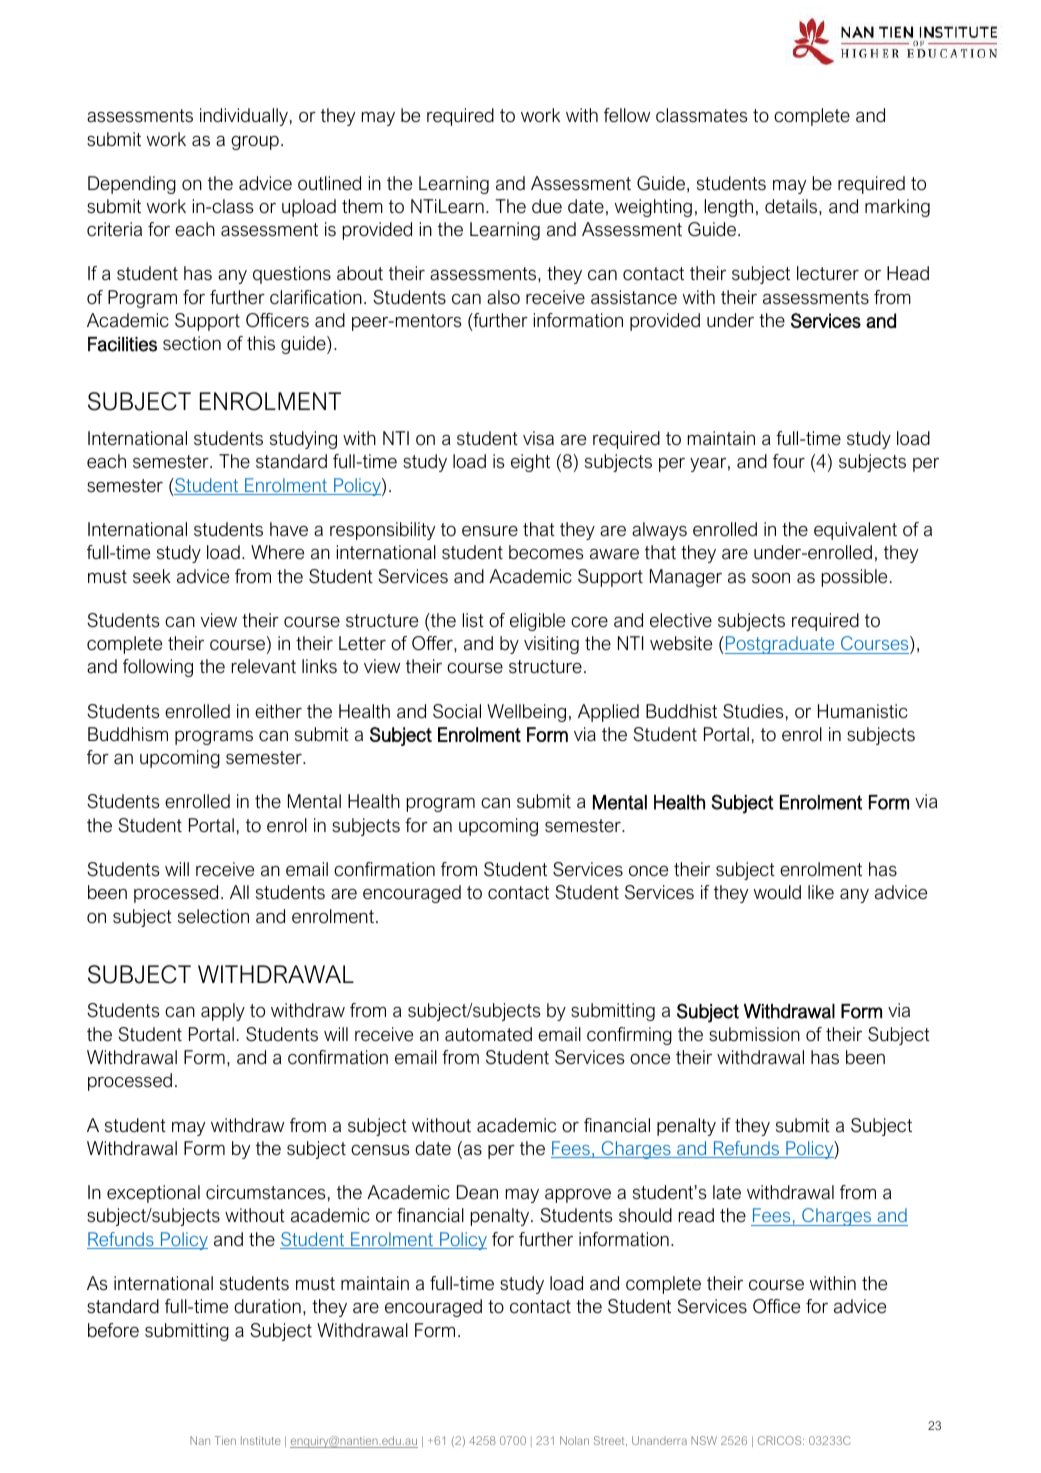 The height and width of the document is (1473, 1041). Describe the element at coordinates (255, 143) in the document. I see `group` at that location.
